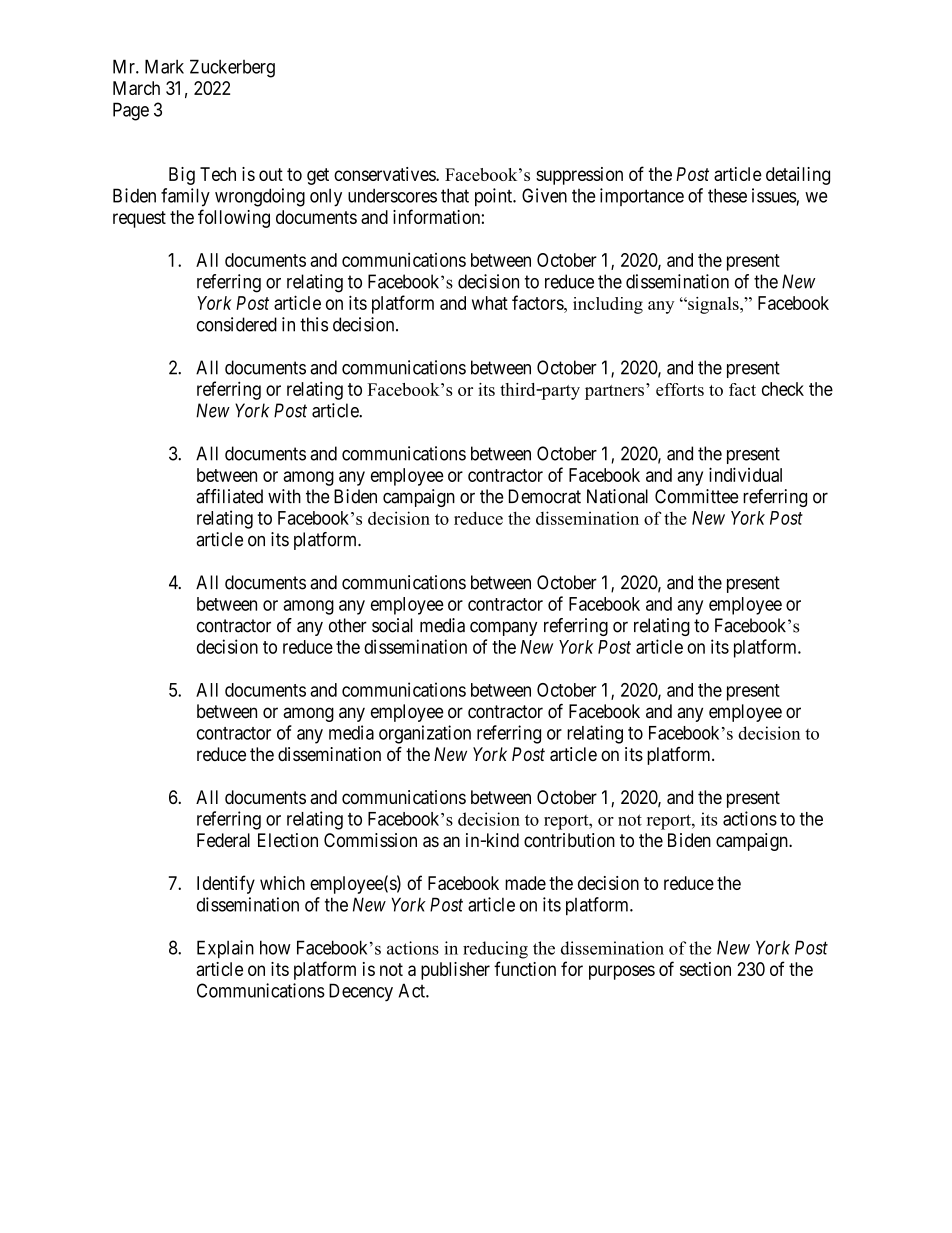  What do you see at coordinates (237, 324) in the image?
I see `considered` at bounding box center [237, 324].
